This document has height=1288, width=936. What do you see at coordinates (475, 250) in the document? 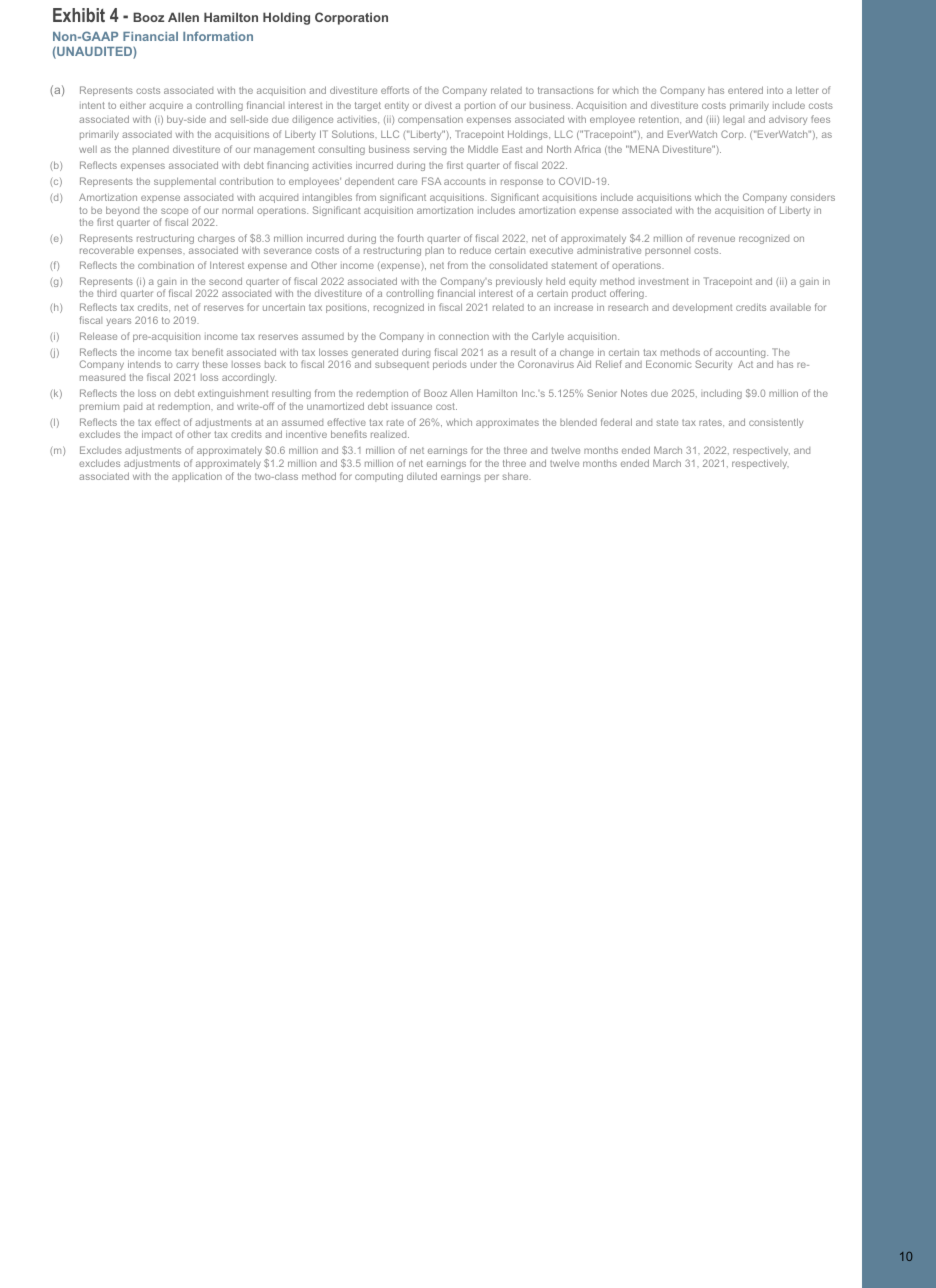
I see `reduce` at bounding box center [475, 250].
